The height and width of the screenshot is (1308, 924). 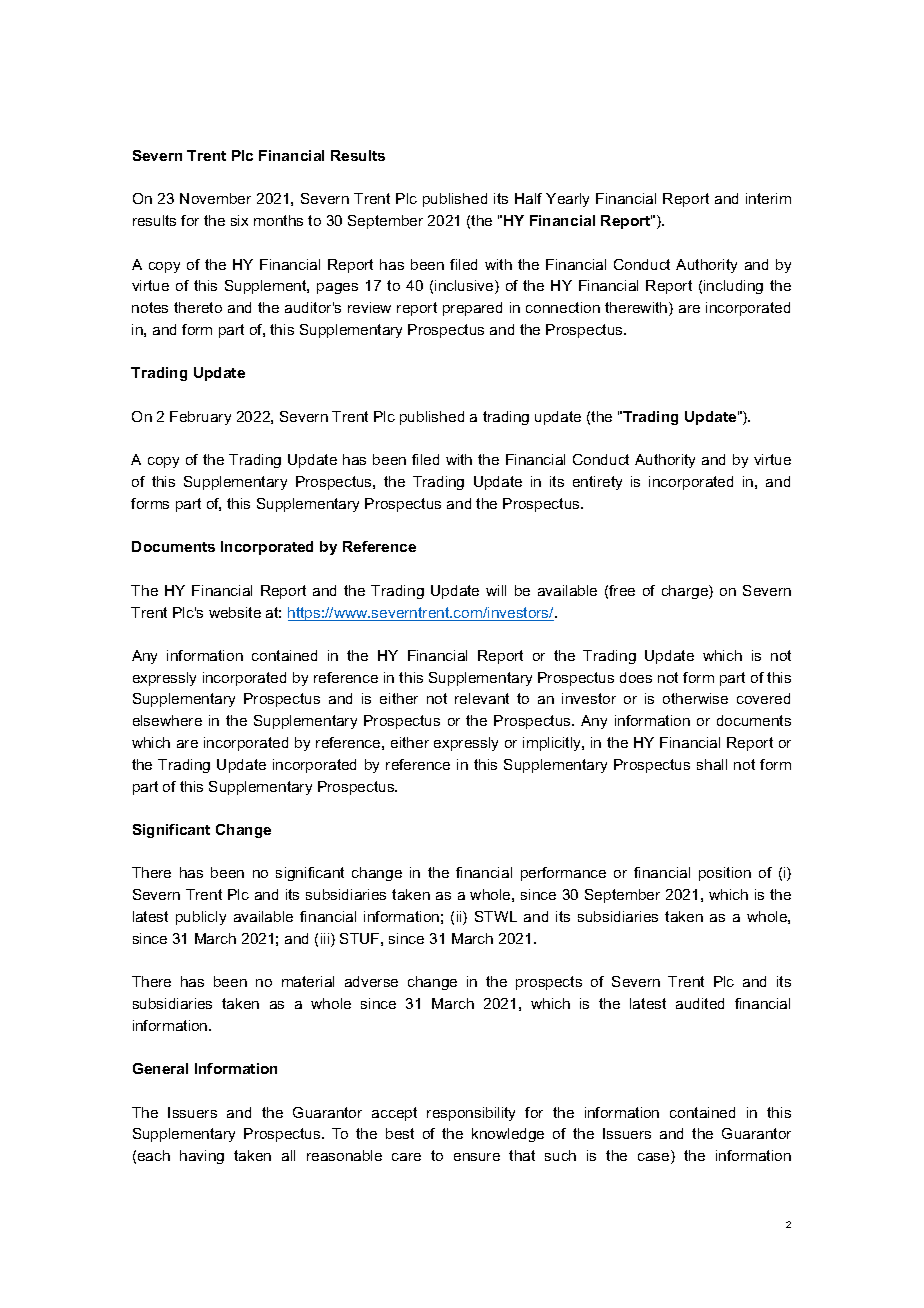 What do you see at coordinates (202, 1157) in the screenshot?
I see `having` at bounding box center [202, 1157].
